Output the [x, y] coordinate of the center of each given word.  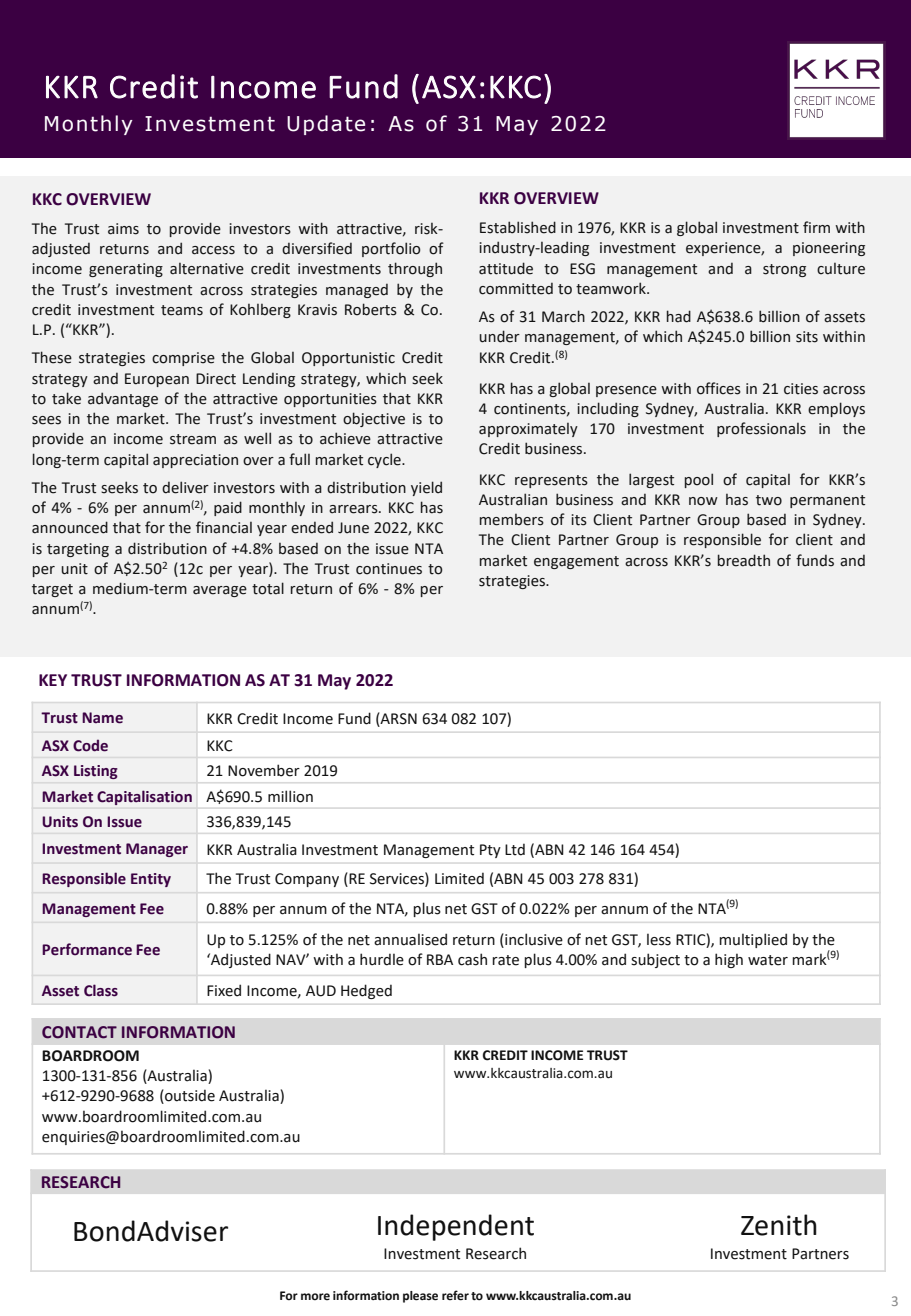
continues [389, 569]
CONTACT [79, 1032]
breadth [744, 560]
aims [123, 229]
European [157, 380]
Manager [157, 850]
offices [719, 388]
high [729, 960]
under [499, 336]
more [315, 1297]
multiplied [753, 940]
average [220, 591]
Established [518, 227]
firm [816, 227]
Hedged [366, 991]
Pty [490, 851]
